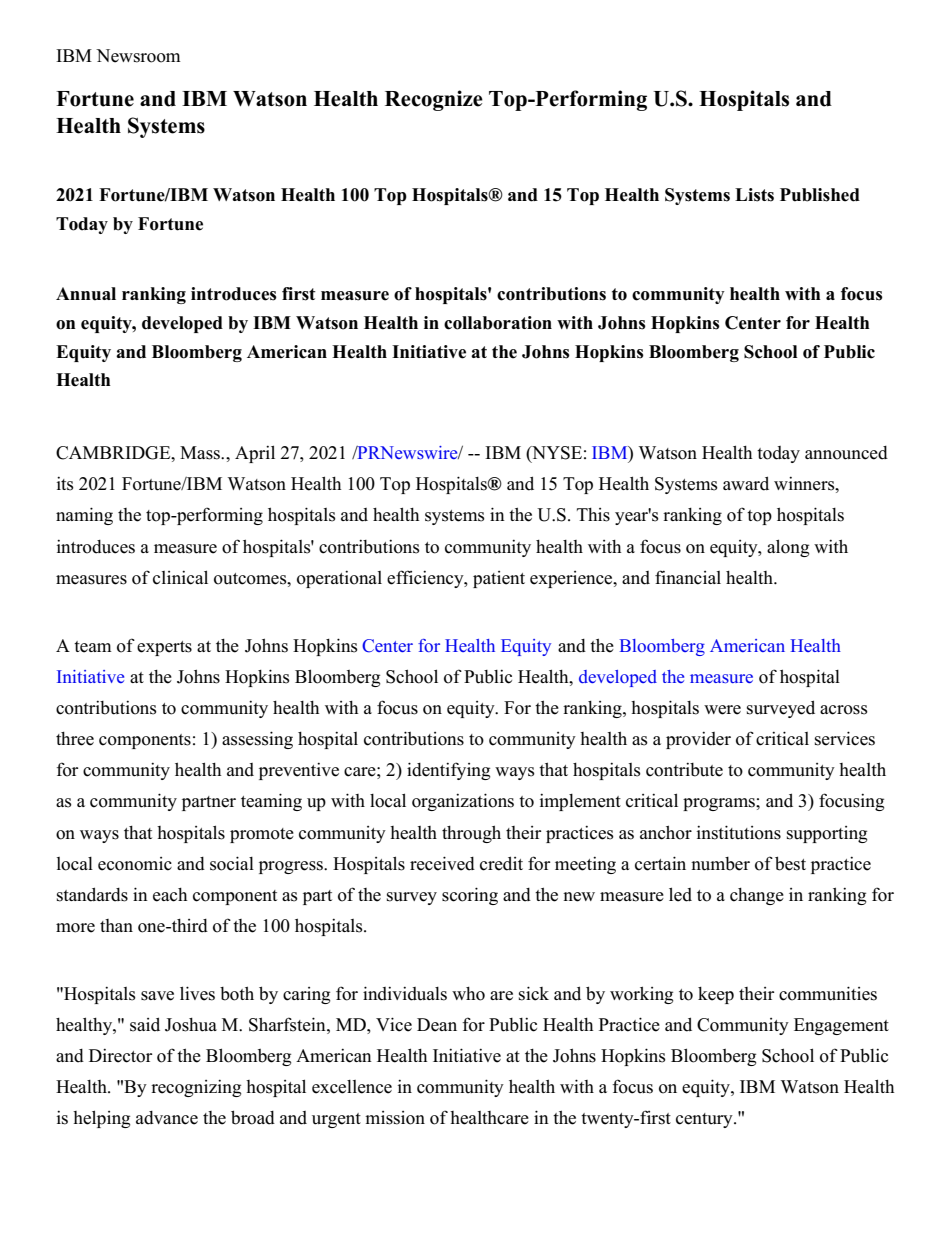  What do you see at coordinates (498, 323) in the document?
I see `collaboration` at bounding box center [498, 323].
